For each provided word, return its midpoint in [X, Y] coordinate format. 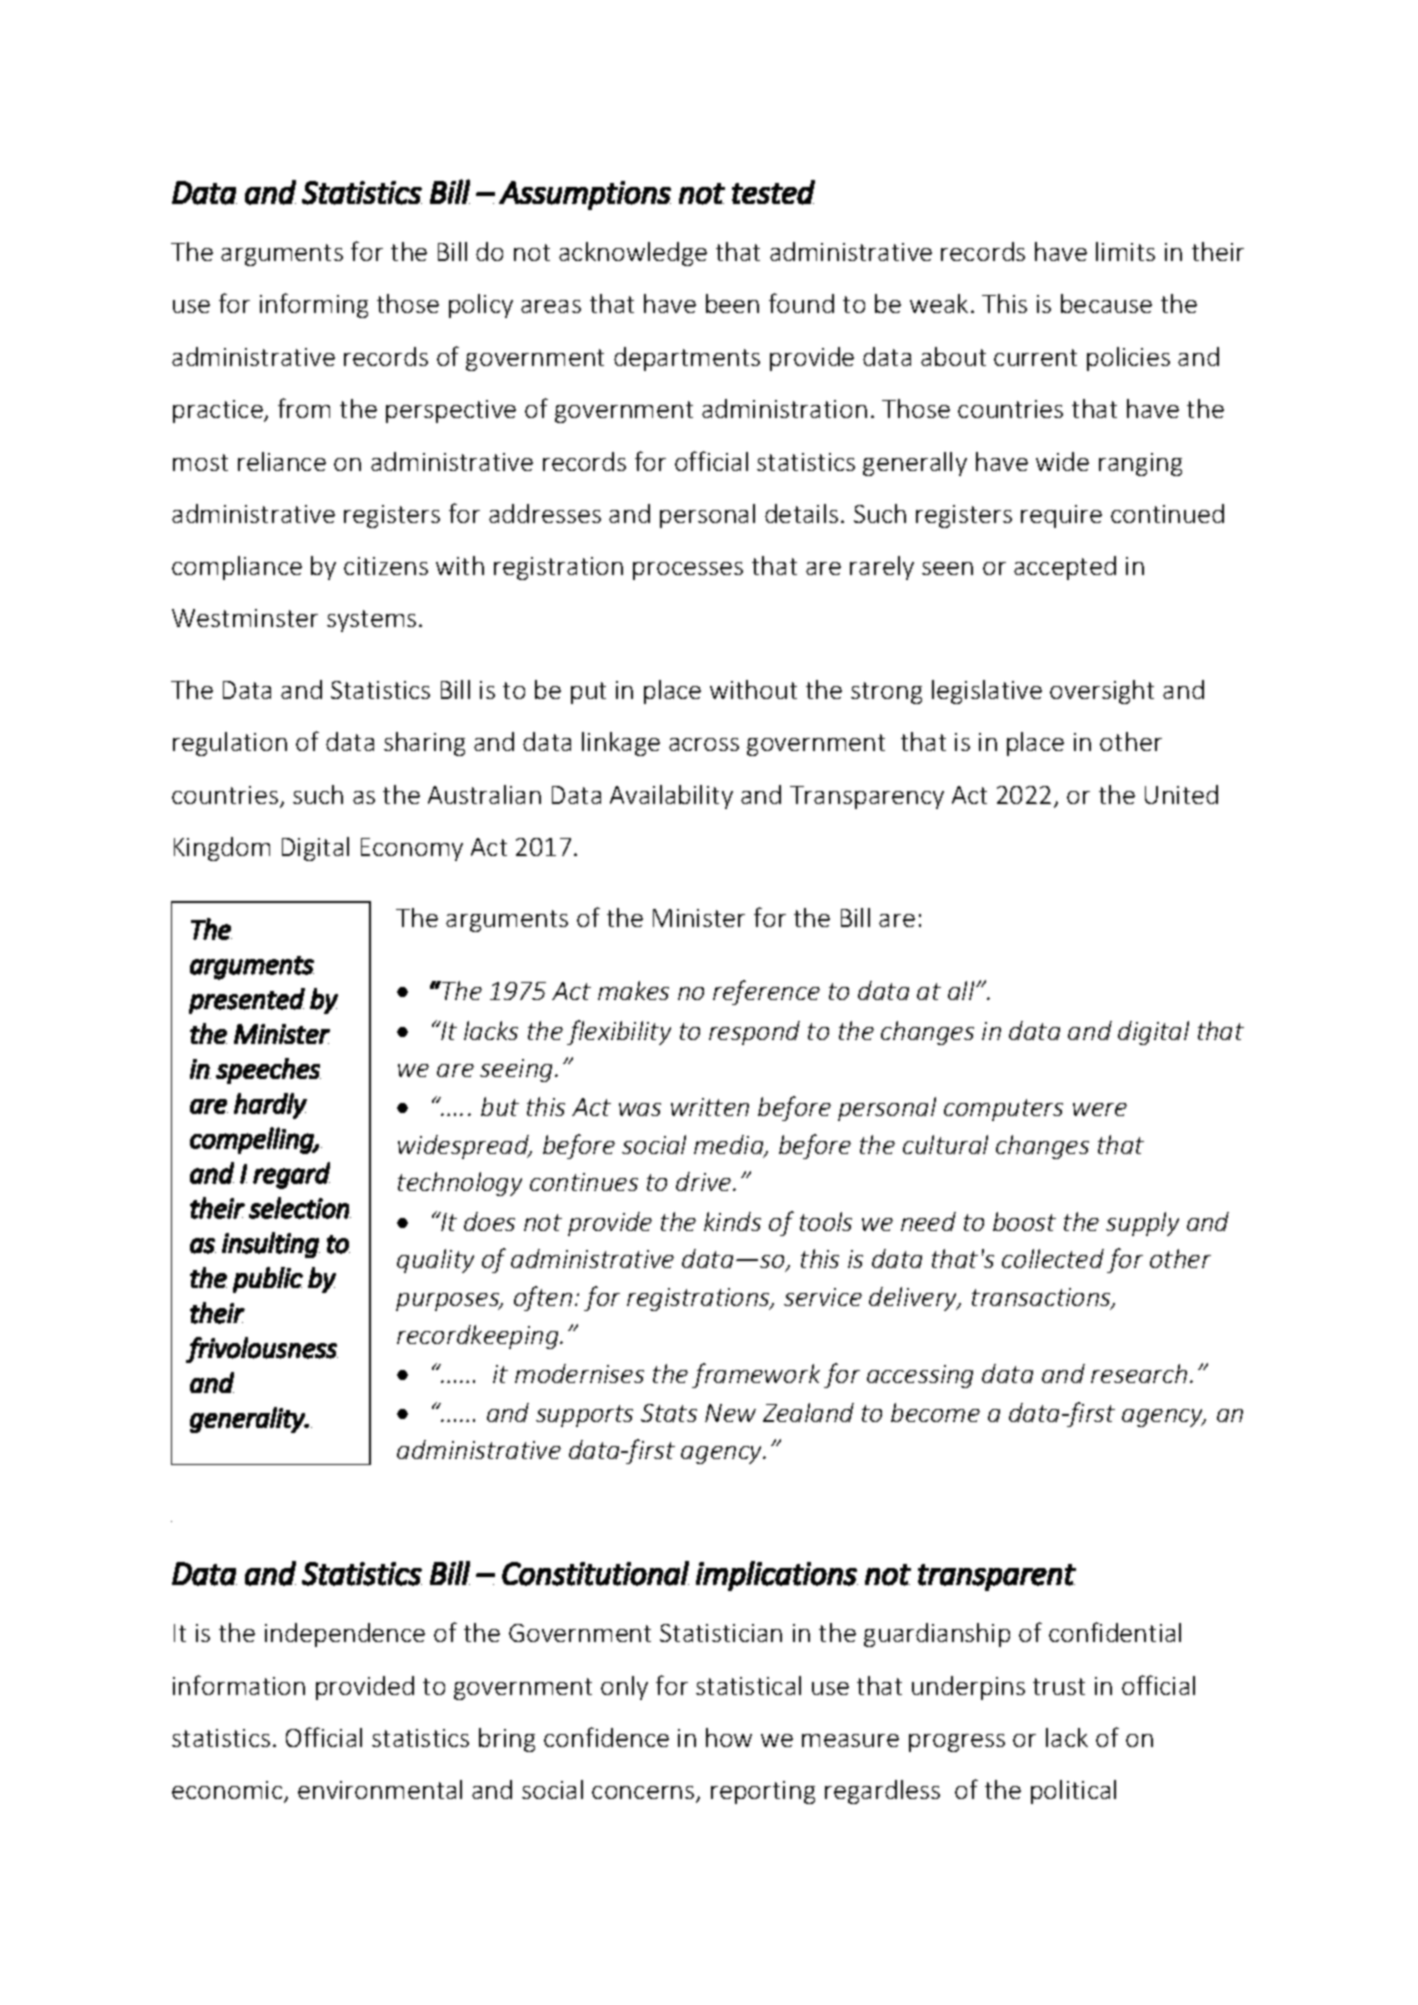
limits [1125, 251]
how [729, 1737]
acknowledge [633, 254]
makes [633, 990]
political [1073, 1792]
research [1139, 1373]
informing [314, 305]
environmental [380, 1789]
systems [371, 621]
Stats [669, 1413]
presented [247, 1001]
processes [688, 571]
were [1100, 1109]
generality [248, 1420]
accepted [1065, 568]
